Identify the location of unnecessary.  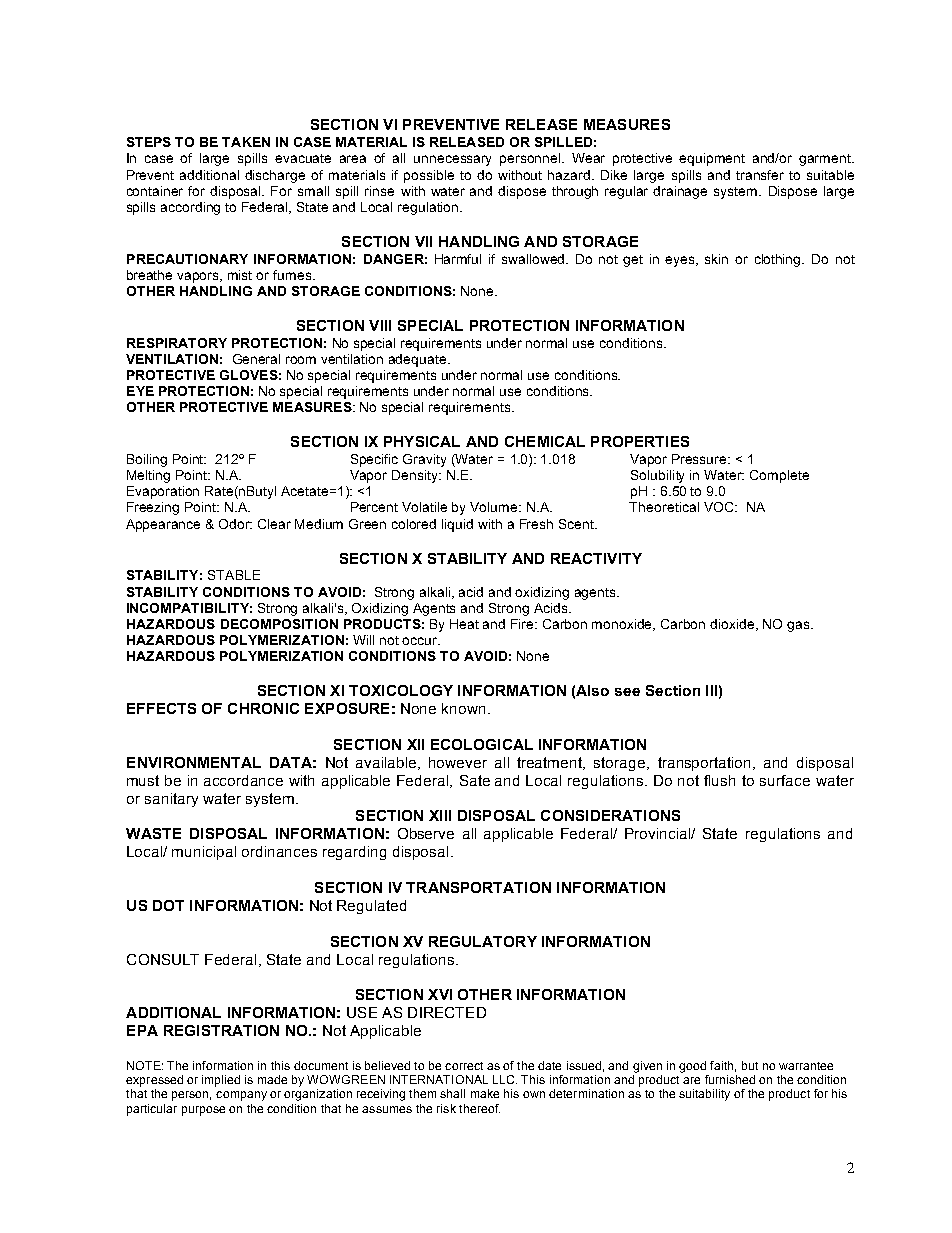
(452, 160).
